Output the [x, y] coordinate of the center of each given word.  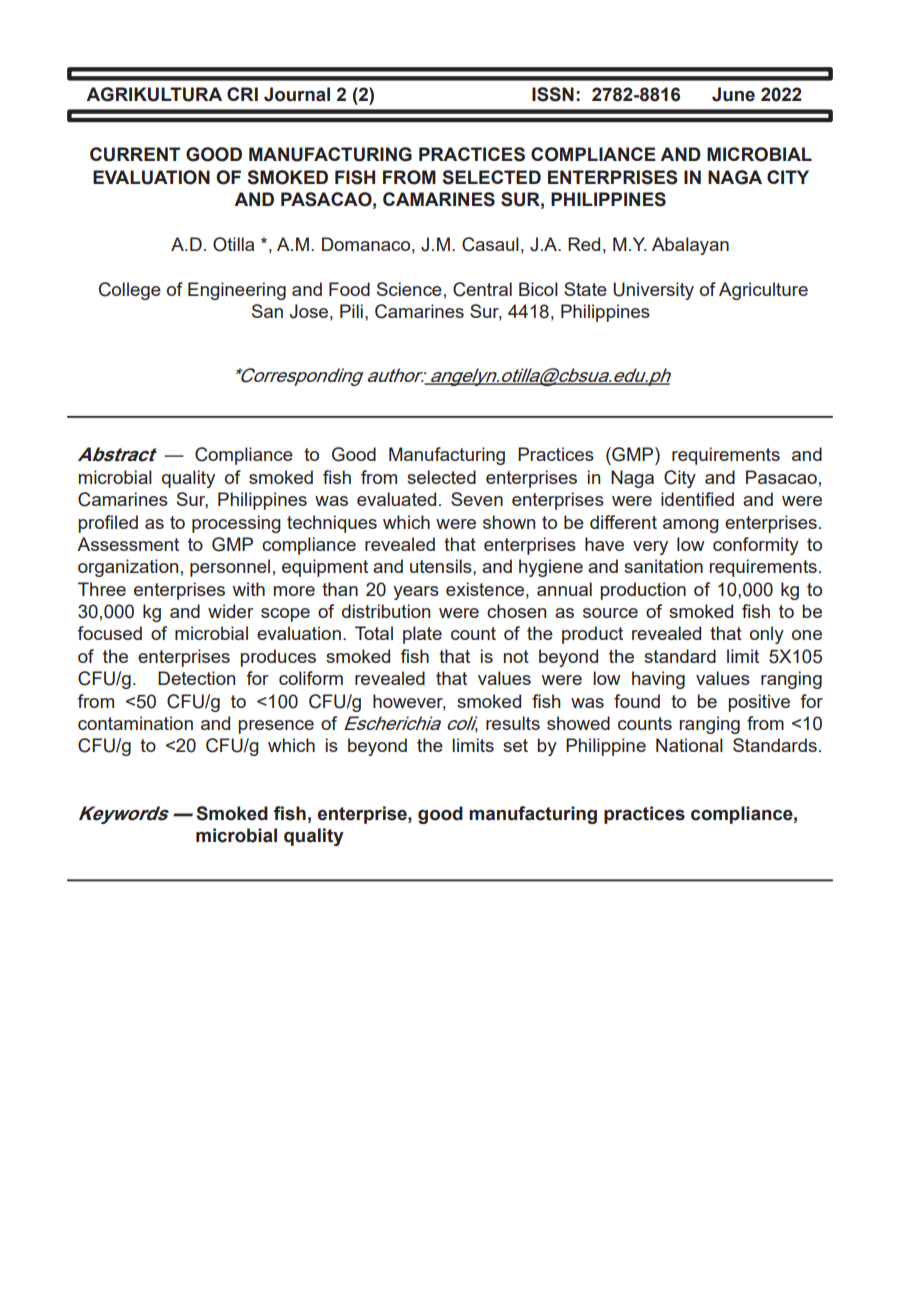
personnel [230, 568]
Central [482, 289]
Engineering [237, 291]
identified [697, 499]
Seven [477, 499]
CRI [242, 94]
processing [236, 524]
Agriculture [763, 291]
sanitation [663, 566]
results [513, 723]
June [733, 94]
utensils [442, 566]
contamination [135, 723]
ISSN [553, 94]
